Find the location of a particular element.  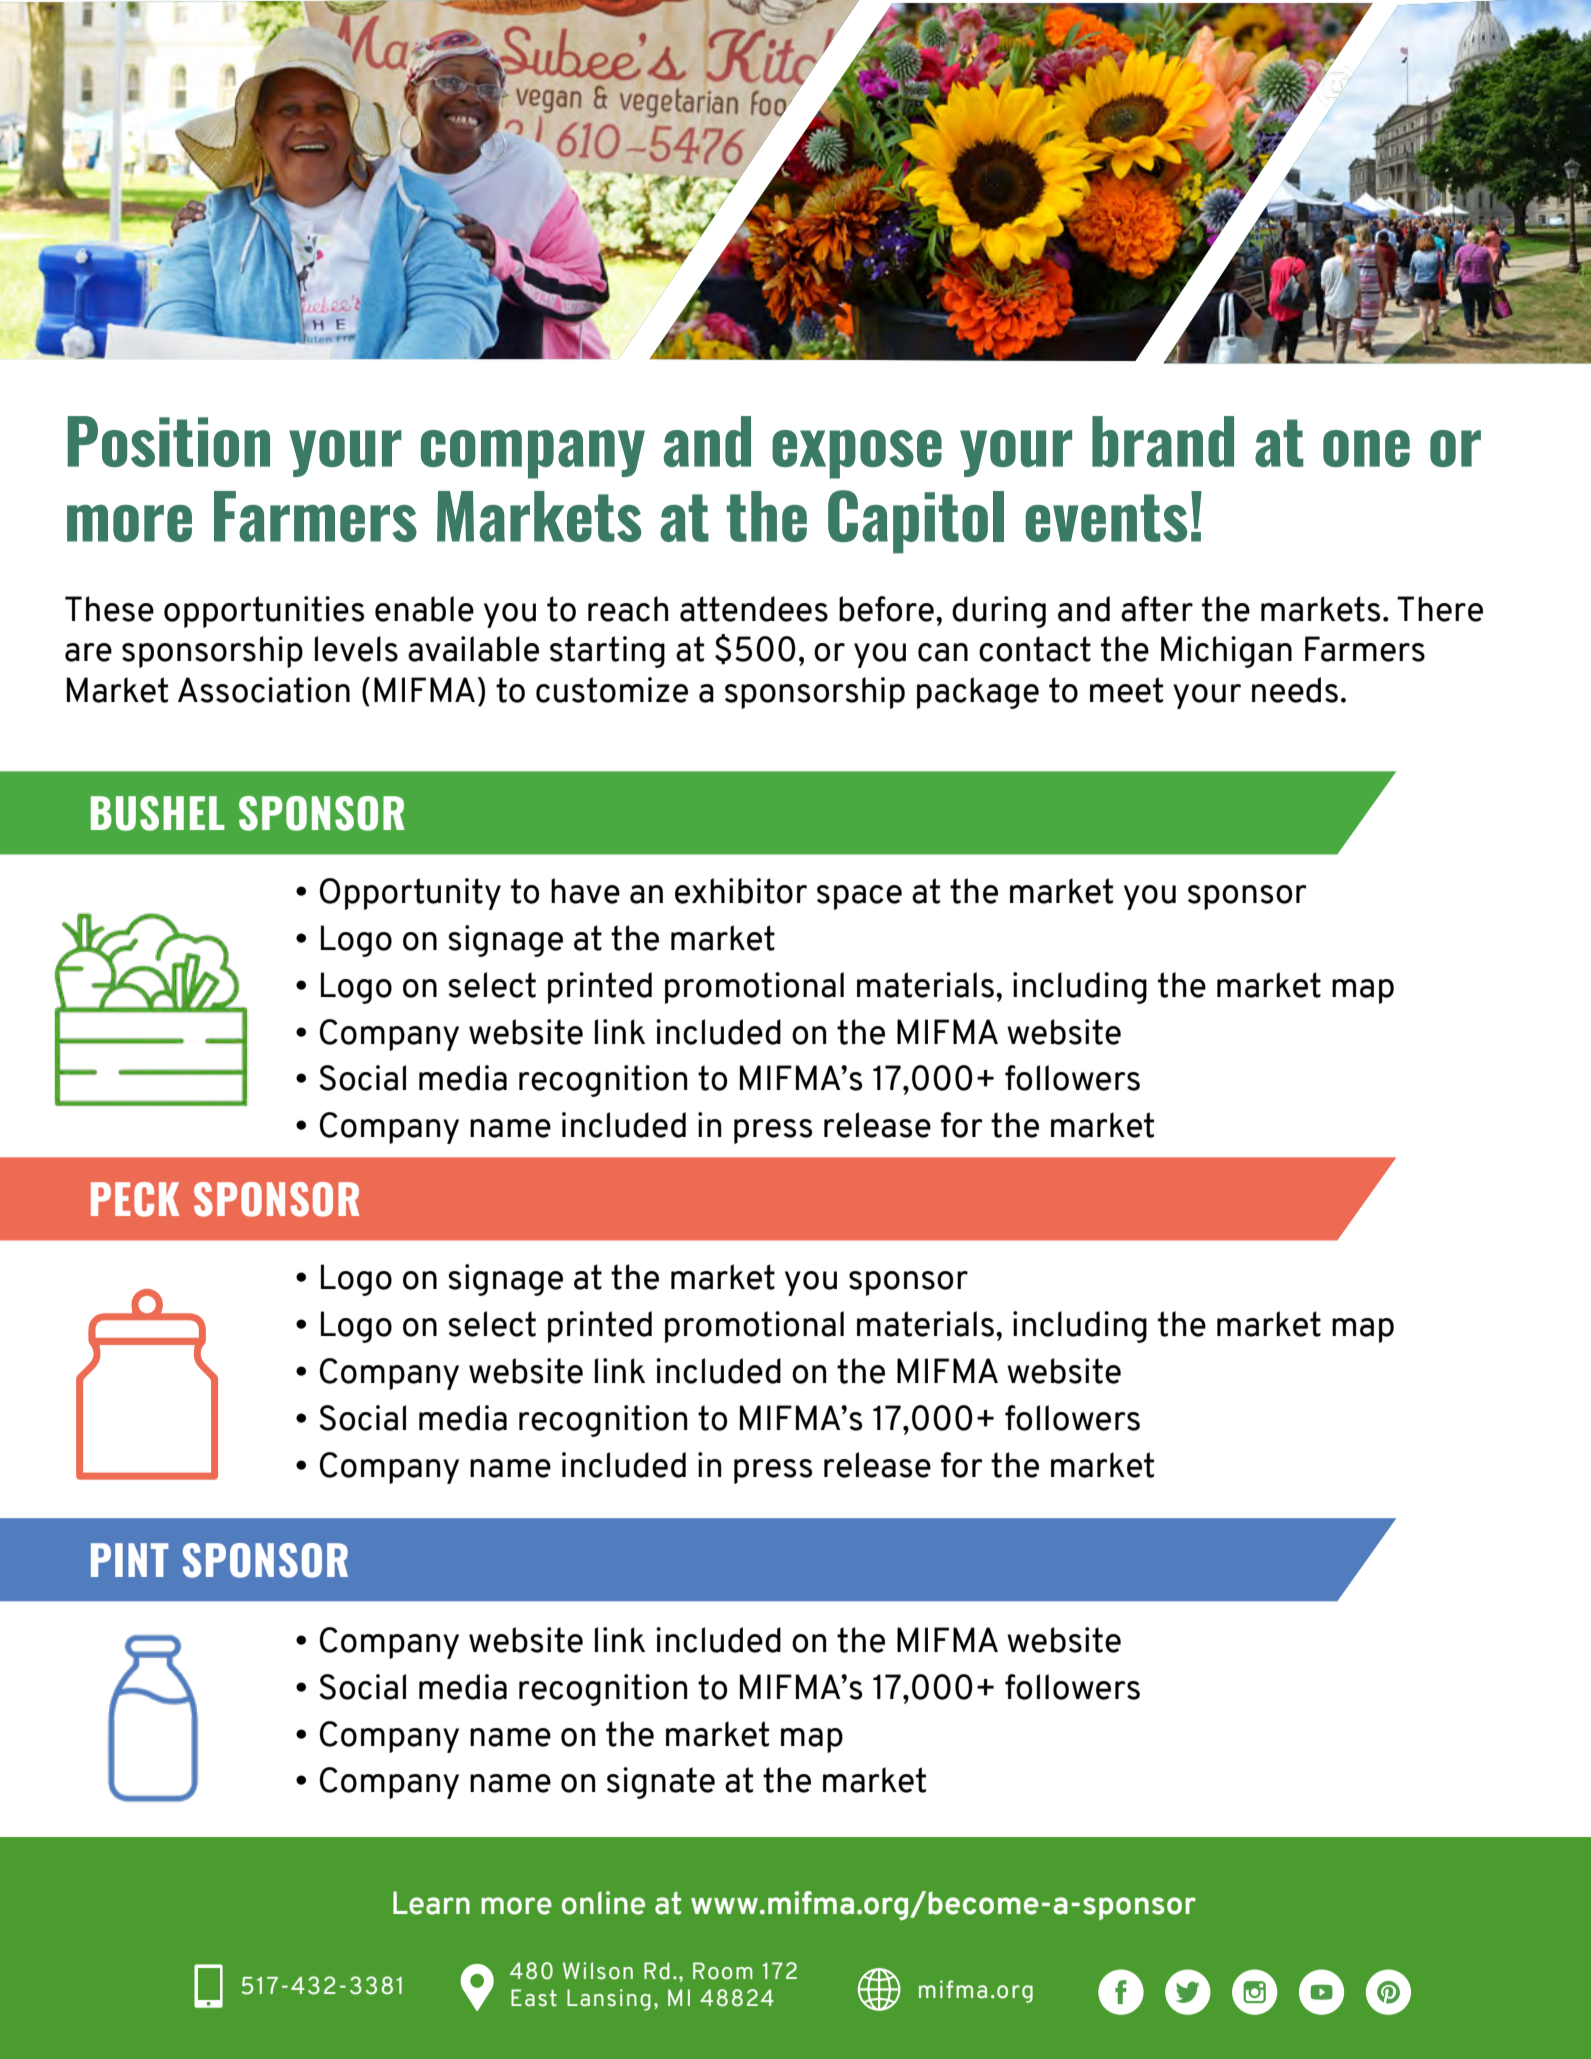

opportunities is located at coordinates (264, 612).
